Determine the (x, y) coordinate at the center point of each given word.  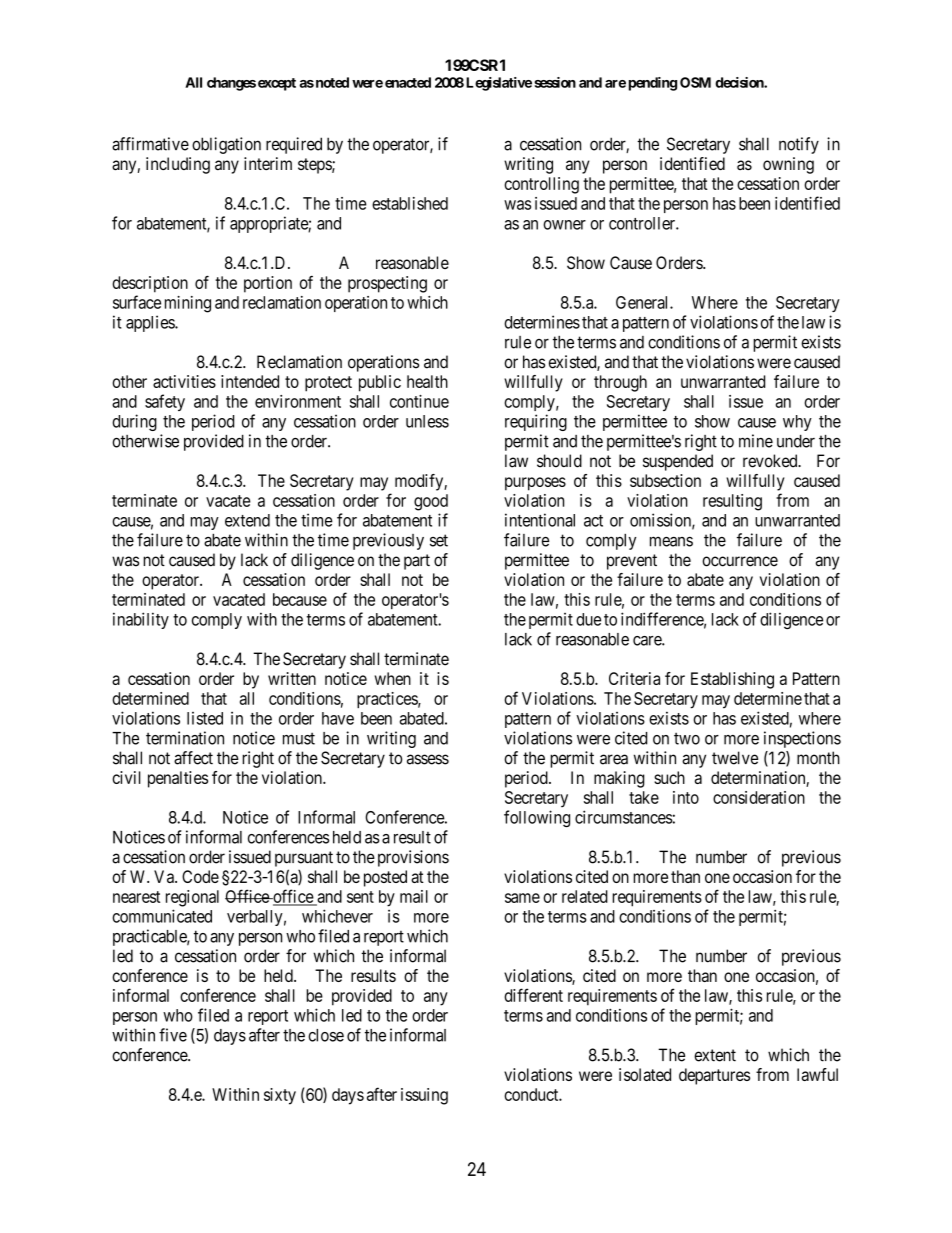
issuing (424, 1096)
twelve (735, 758)
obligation (226, 145)
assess (428, 759)
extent (715, 1055)
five (173, 1035)
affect (193, 758)
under (796, 441)
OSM (695, 82)
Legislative (499, 84)
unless (427, 421)
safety (165, 402)
